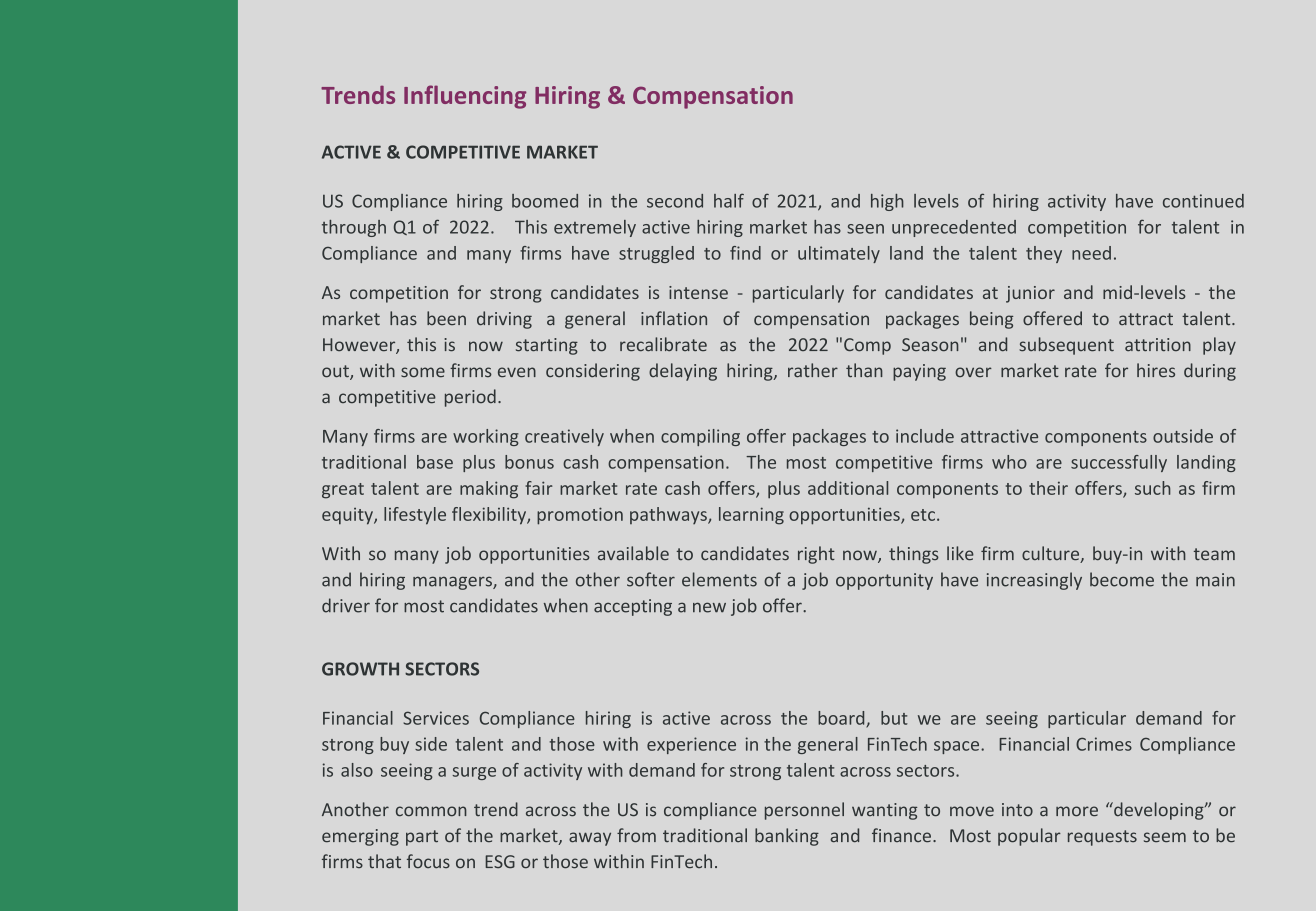 The image size is (1316, 911). I want to click on banking, so click(787, 837).
